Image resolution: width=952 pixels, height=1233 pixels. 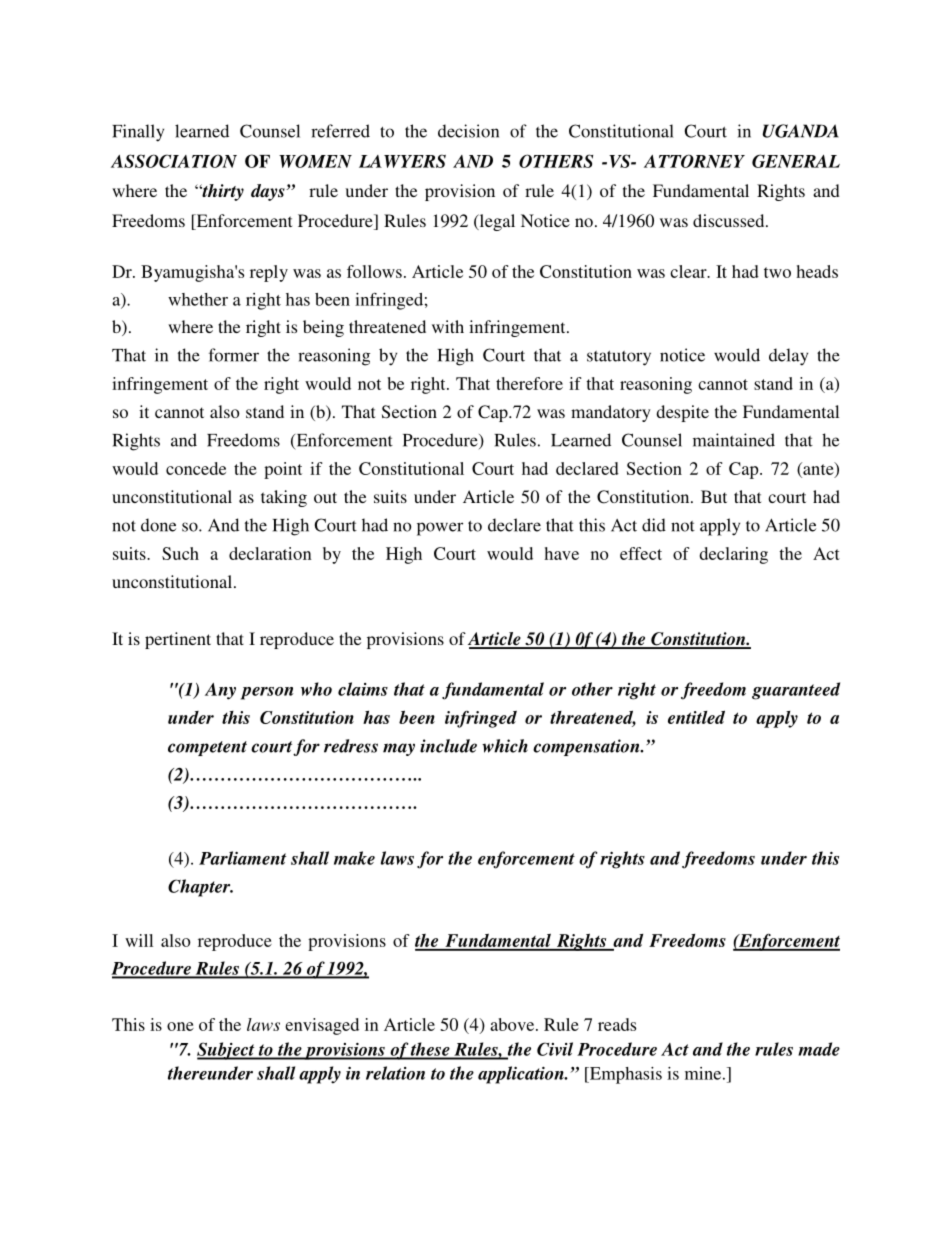 I want to click on GENERAL, so click(x=796, y=161).
